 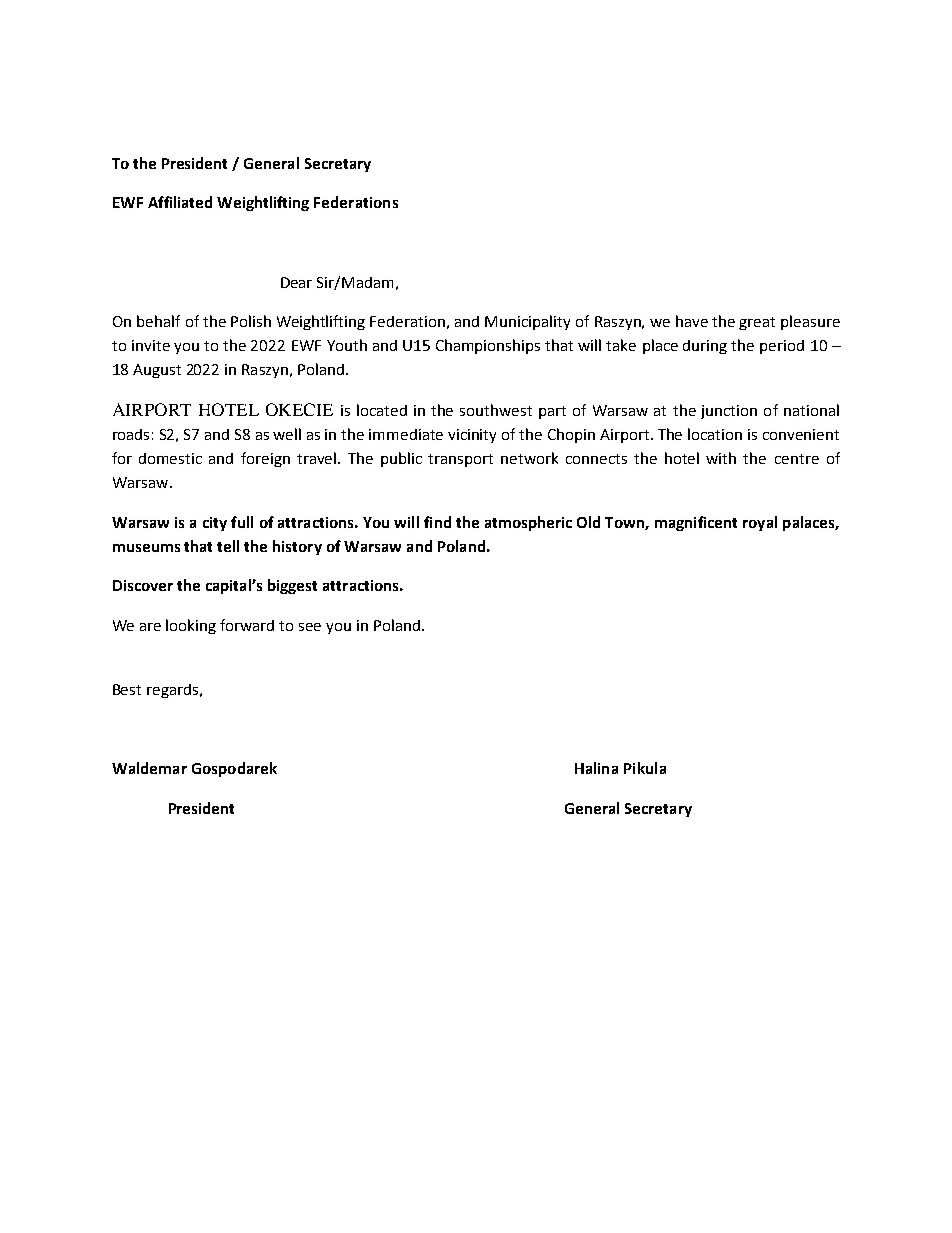 What do you see at coordinates (310, 627) in the screenshot?
I see `see` at bounding box center [310, 627].
